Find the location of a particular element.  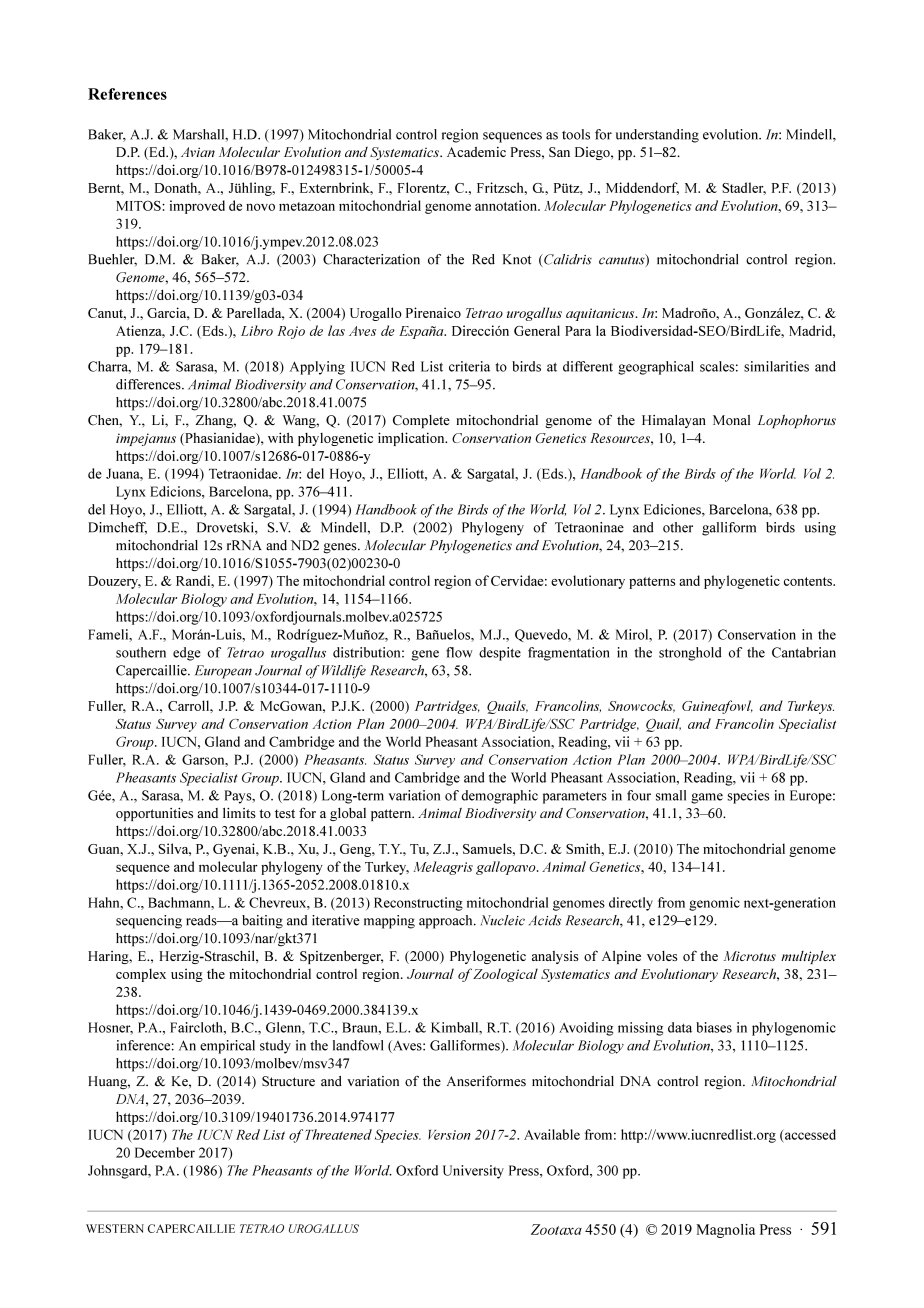

criteria is located at coordinates (469, 366).
